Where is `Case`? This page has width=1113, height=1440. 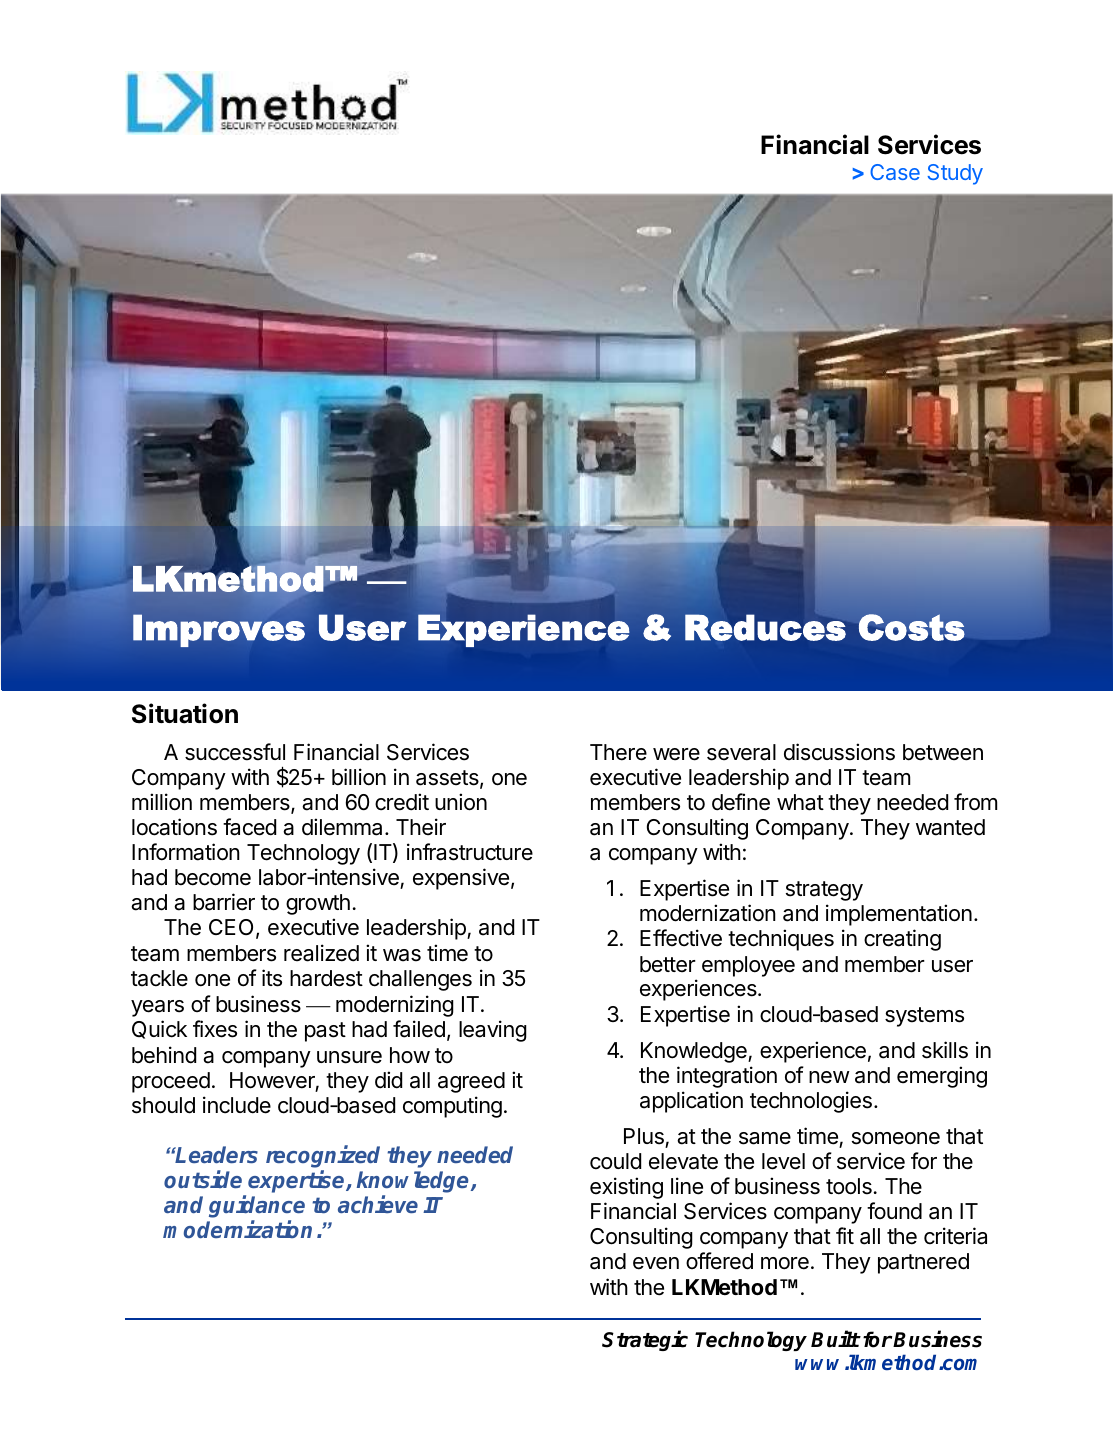
Case is located at coordinates (895, 172).
